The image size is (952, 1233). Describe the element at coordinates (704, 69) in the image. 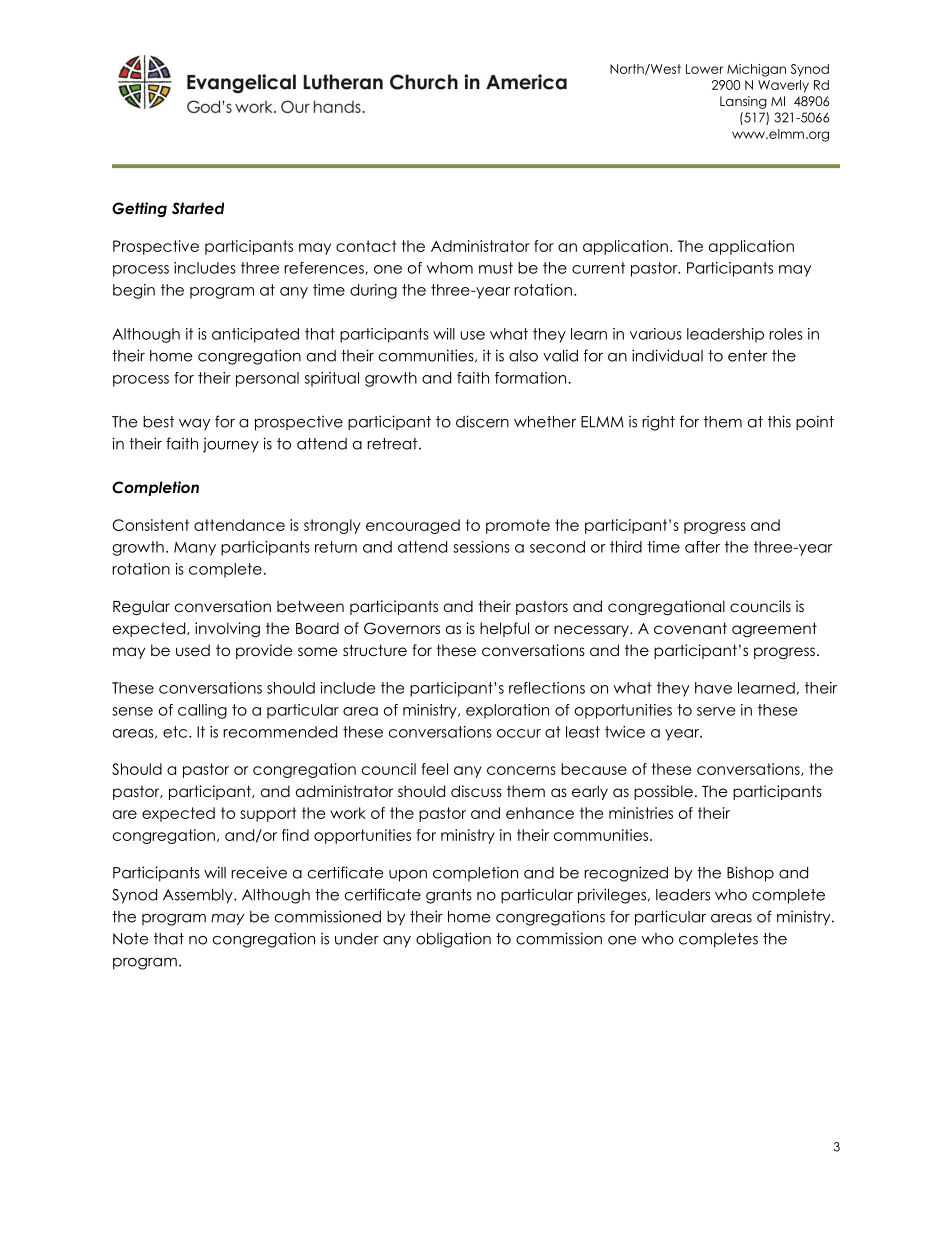

I see `Lower` at that location.
